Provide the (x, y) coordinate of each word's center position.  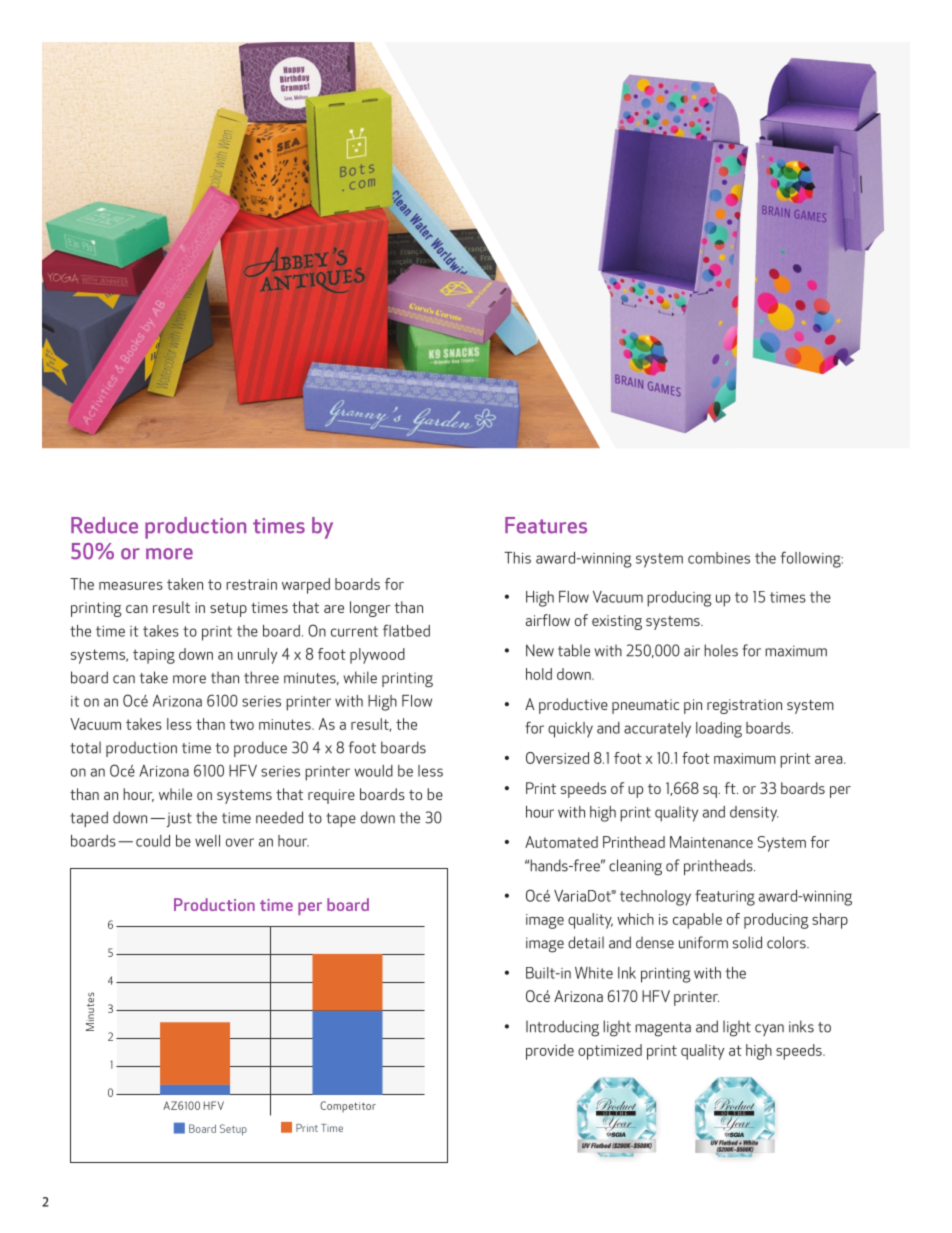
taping (154, 656)
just (178, 819)
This (517, 558)
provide (550, 1052)
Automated (561, 842)
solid (747, 942)
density (754, 814)
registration (744, 706)
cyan (769, 1030)
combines (719, 558)
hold (539, 674)
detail (586, 942)
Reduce (104, 525)
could (153, 841)
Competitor (348, 1107)
